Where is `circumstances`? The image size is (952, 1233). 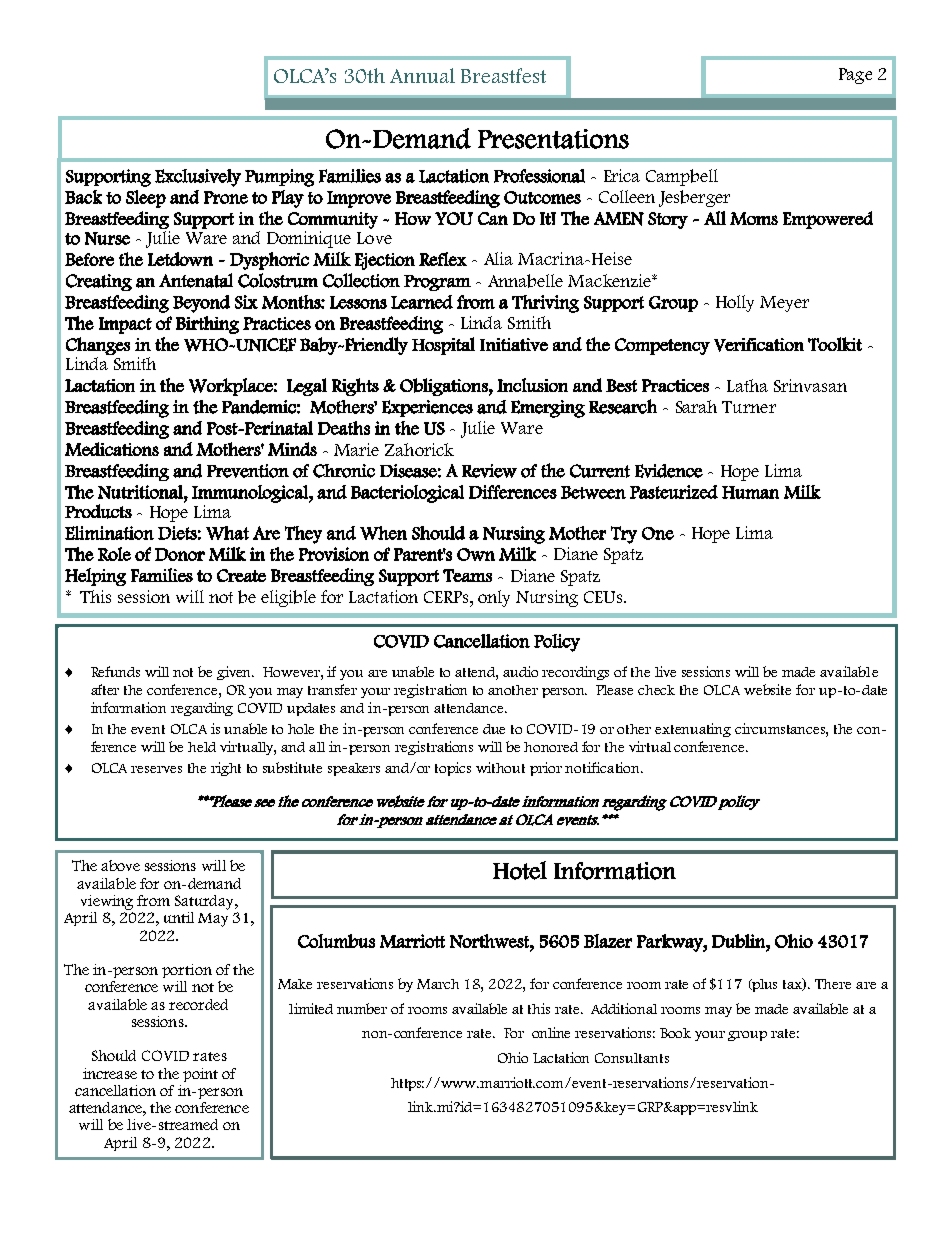
circumstances is located at coordinates (781, 730).
